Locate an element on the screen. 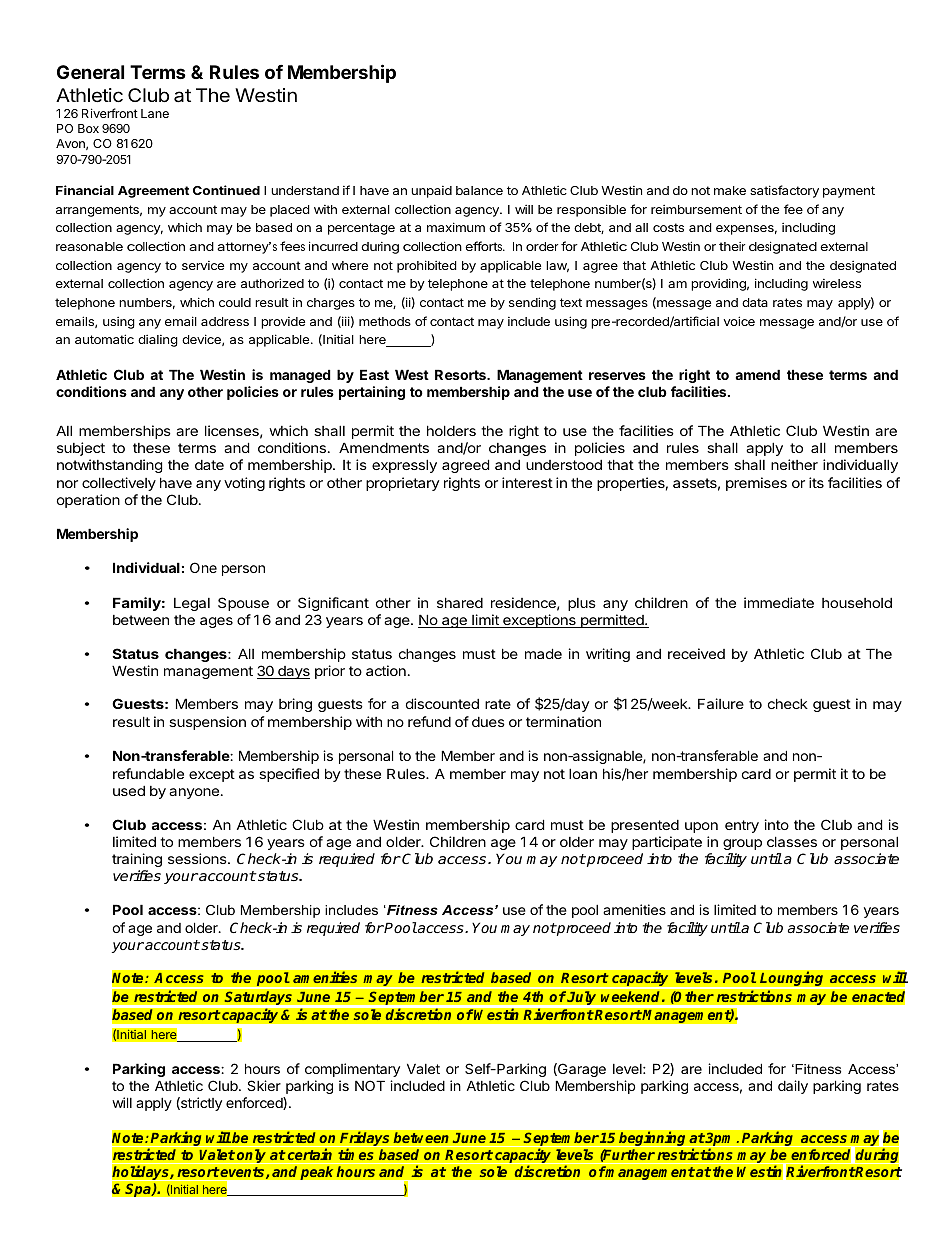 Image resolution: width=952 pixels, height=1233 pixels. proprietary is located at coordinates (403, 484).
